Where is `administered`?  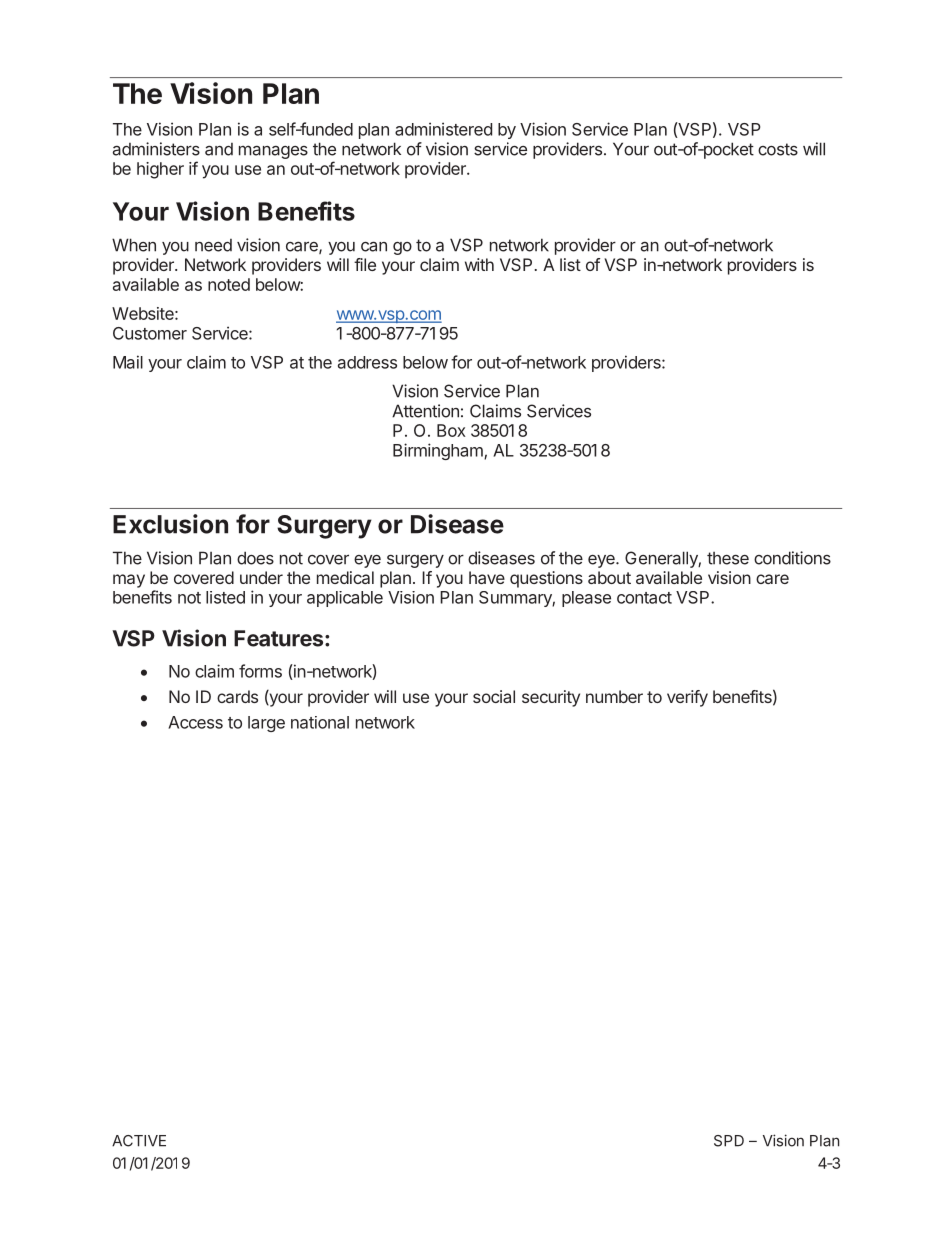 administered is located at coordinates (443, 129).
